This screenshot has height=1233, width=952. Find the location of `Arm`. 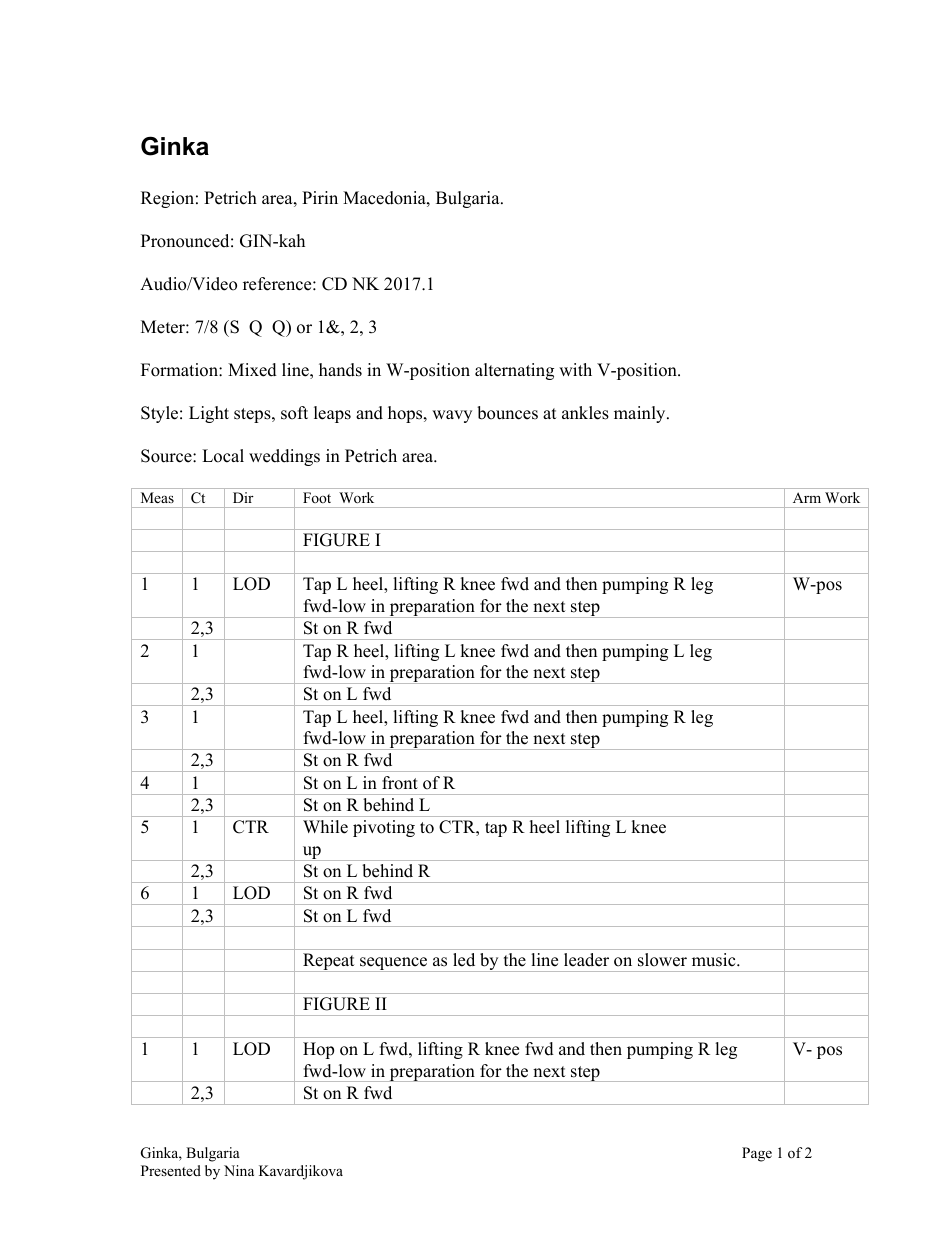

Arm is located at coordinates (807, 498).
